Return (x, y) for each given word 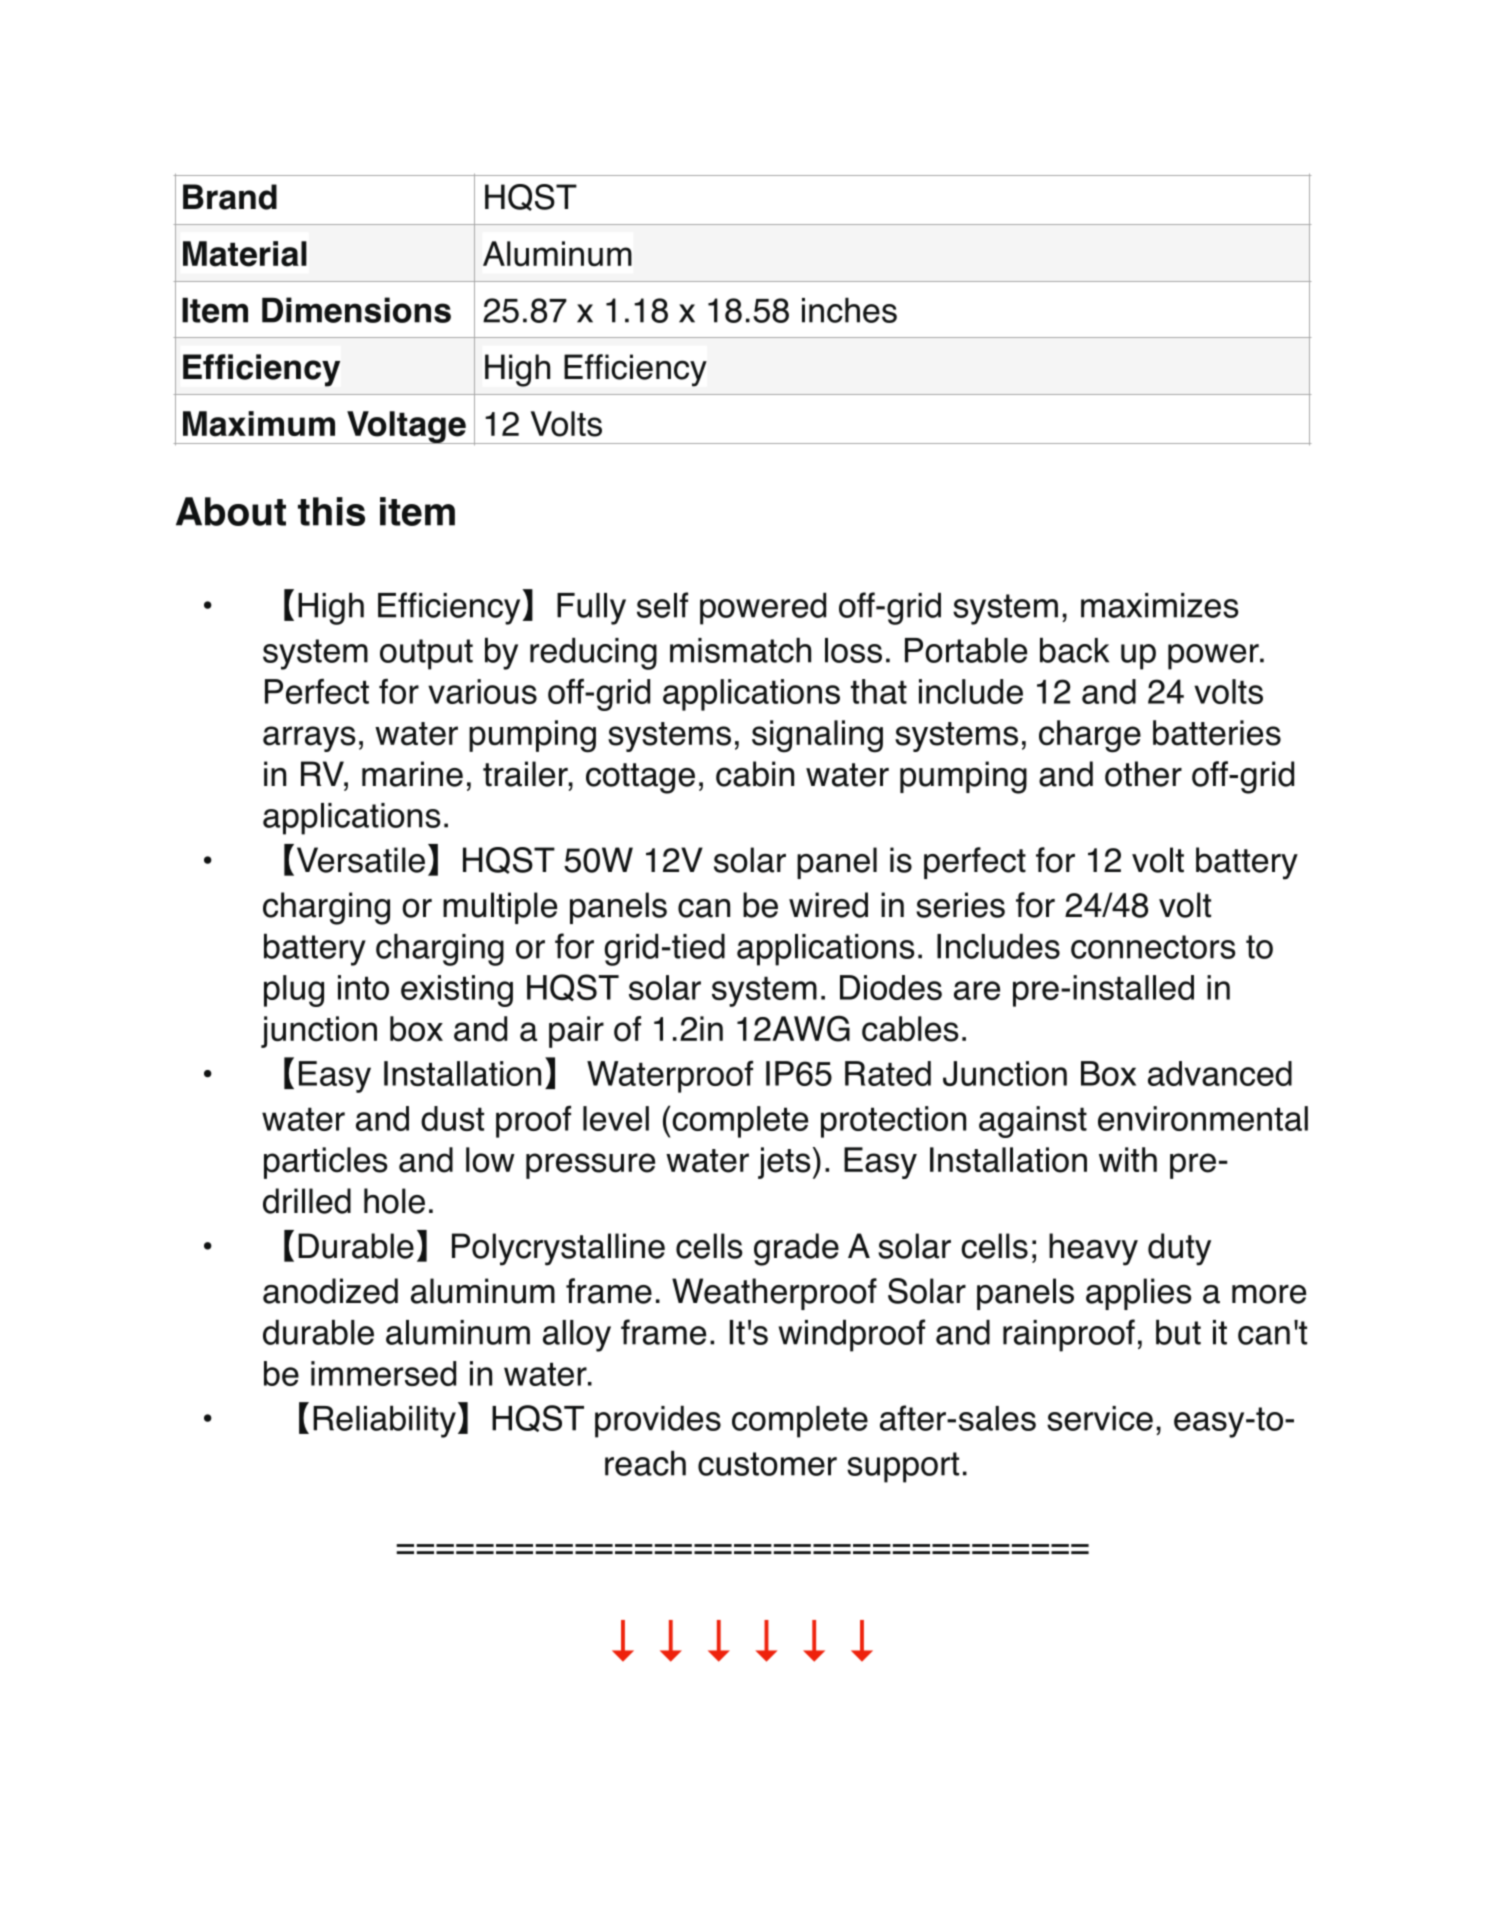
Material (245, 254)
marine (412, 774)
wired (828, 905)
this (331, 511)
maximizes (1160, 605)
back (1074, 650)
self (662, 605)
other (1143, 774)
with (1128, 1159)
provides (658, 1421)
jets (784, 1163)
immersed (383, 1373)
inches (849, 310)
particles (326, 1163)
